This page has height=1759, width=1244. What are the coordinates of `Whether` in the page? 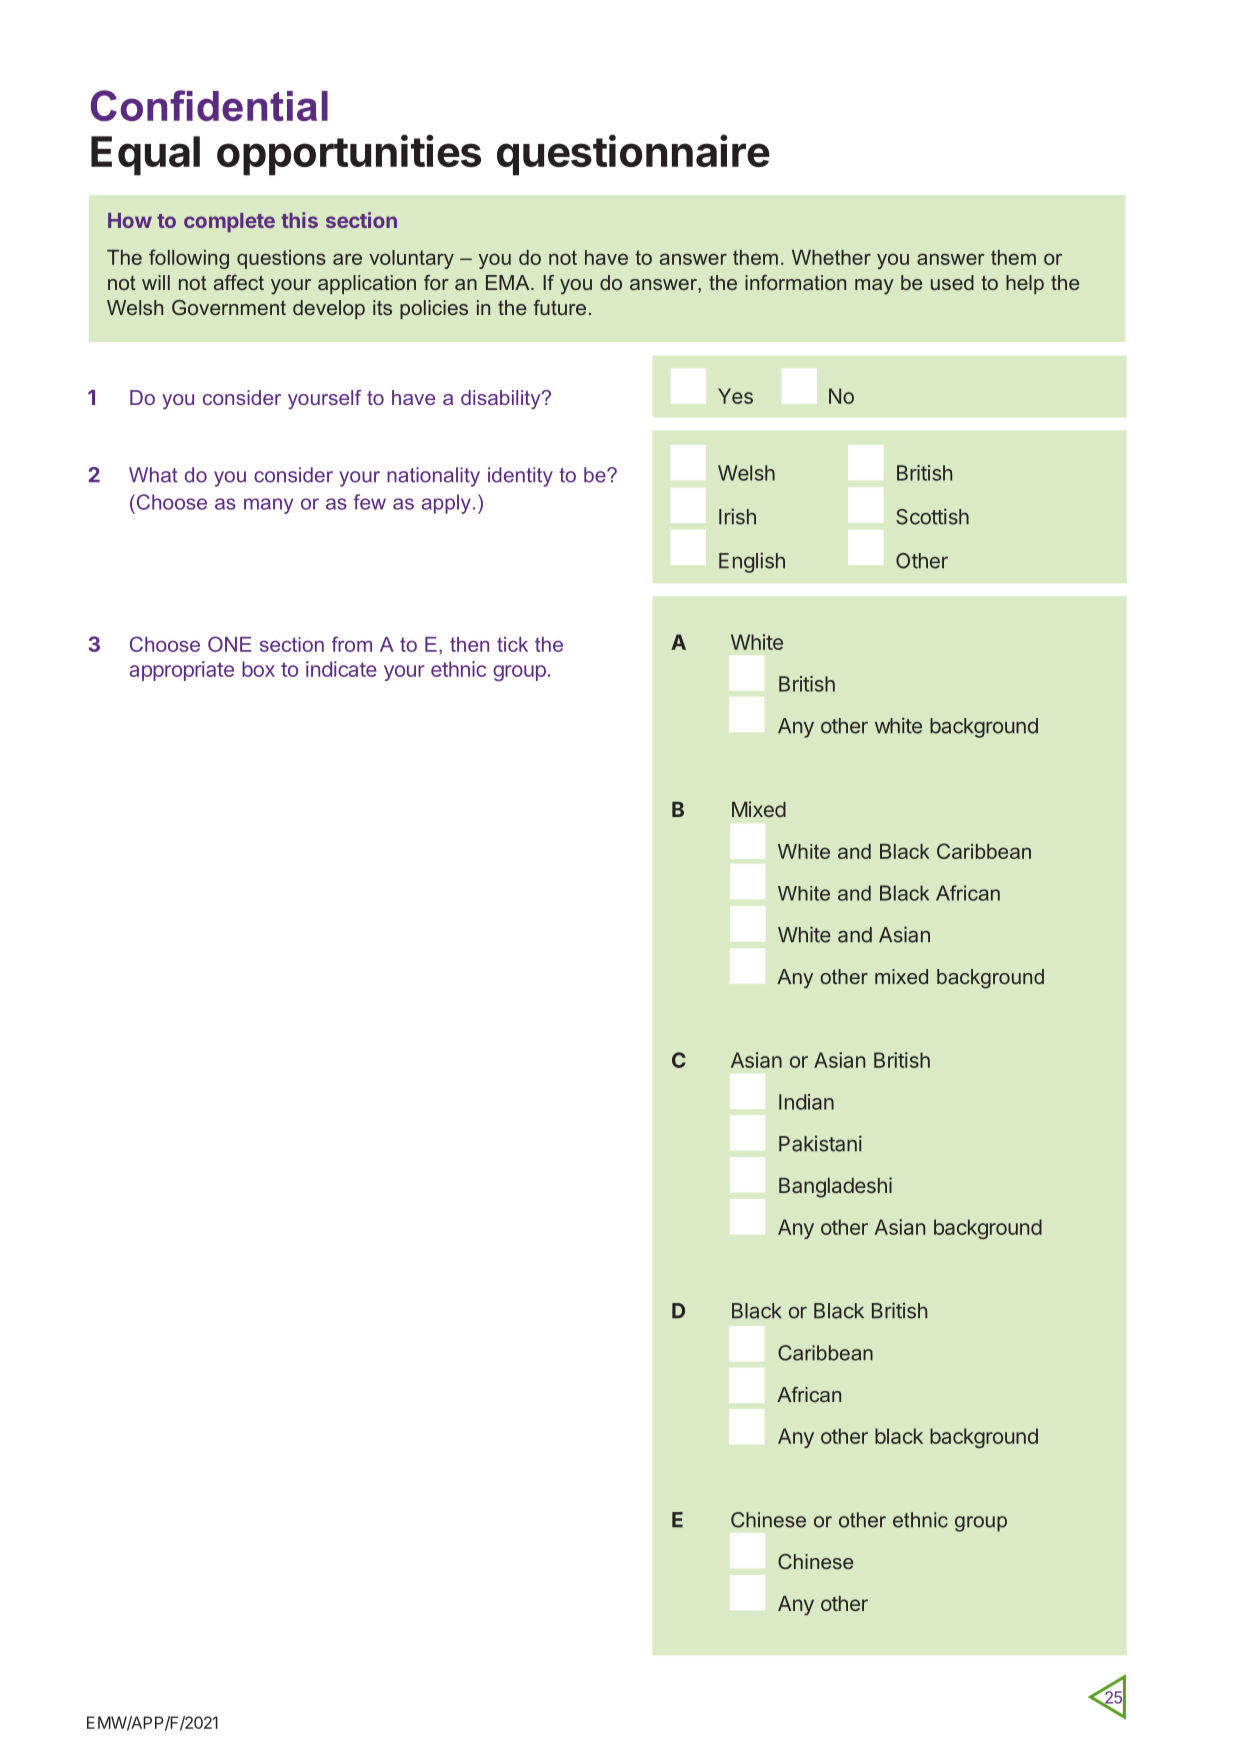 It's located at (831, 257).
